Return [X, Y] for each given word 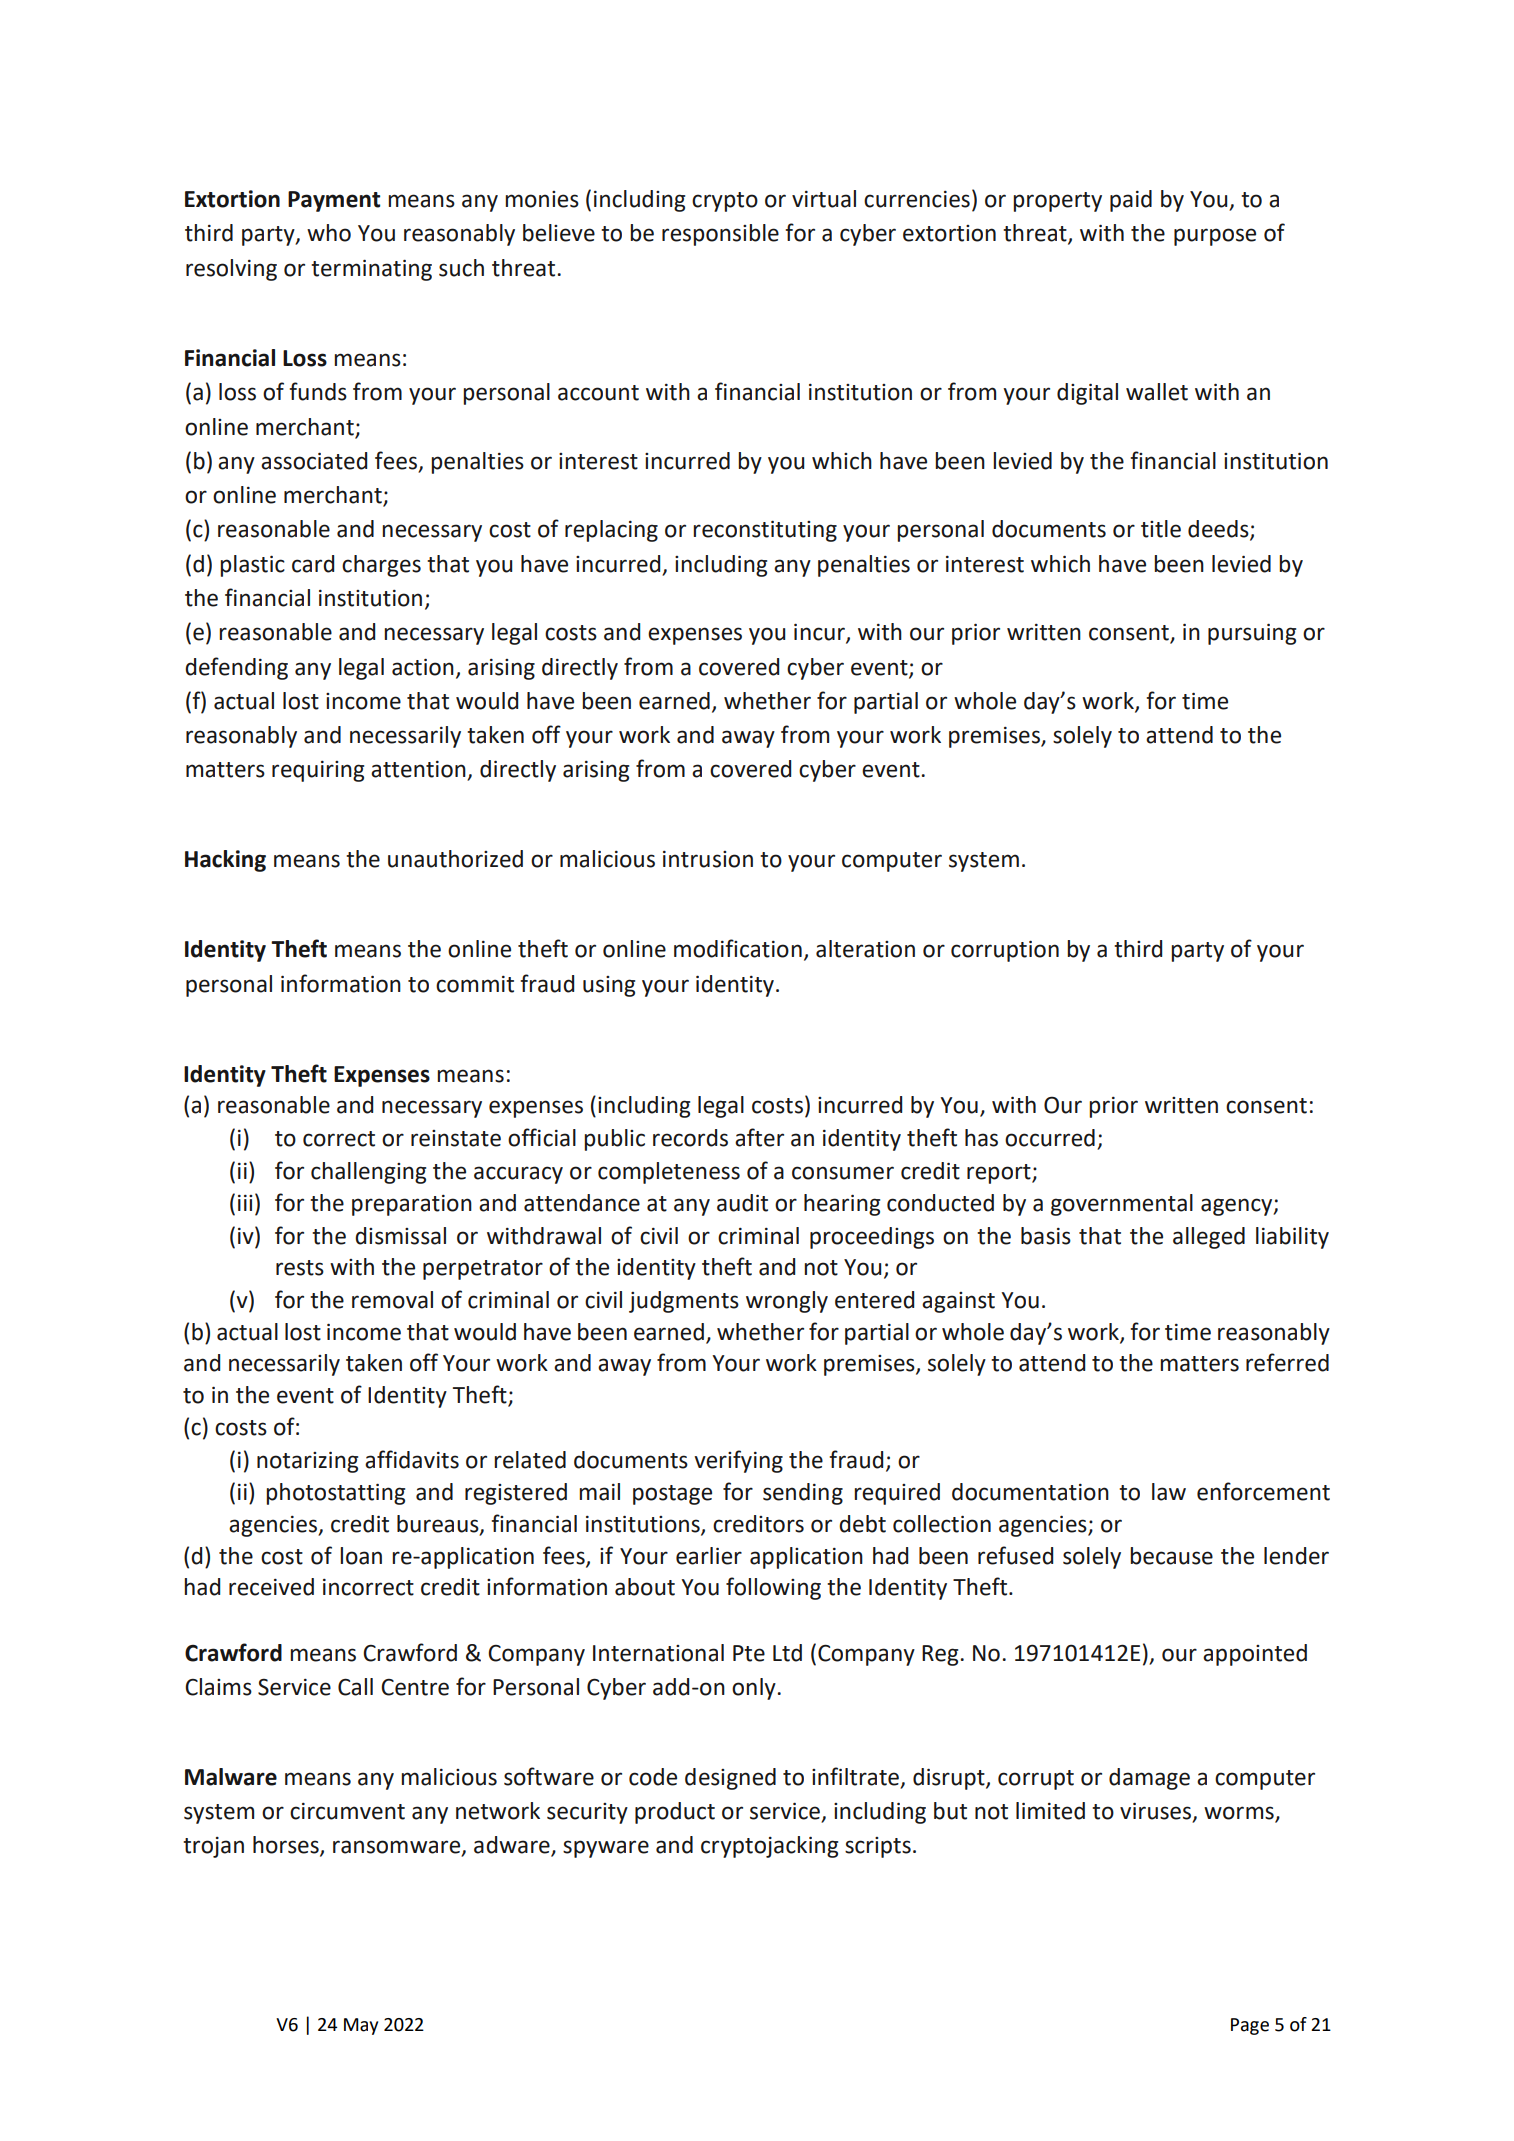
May [361, 2026]
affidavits [412, 1459]
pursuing [1252, 634]
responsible [720, 235]
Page [1250, 2026]
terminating [371, 270]
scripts [878, 1847]
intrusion [708, 859]
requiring [318, 771]
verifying [738, 1461]
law [1169, 1492]
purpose [1215, 237]
